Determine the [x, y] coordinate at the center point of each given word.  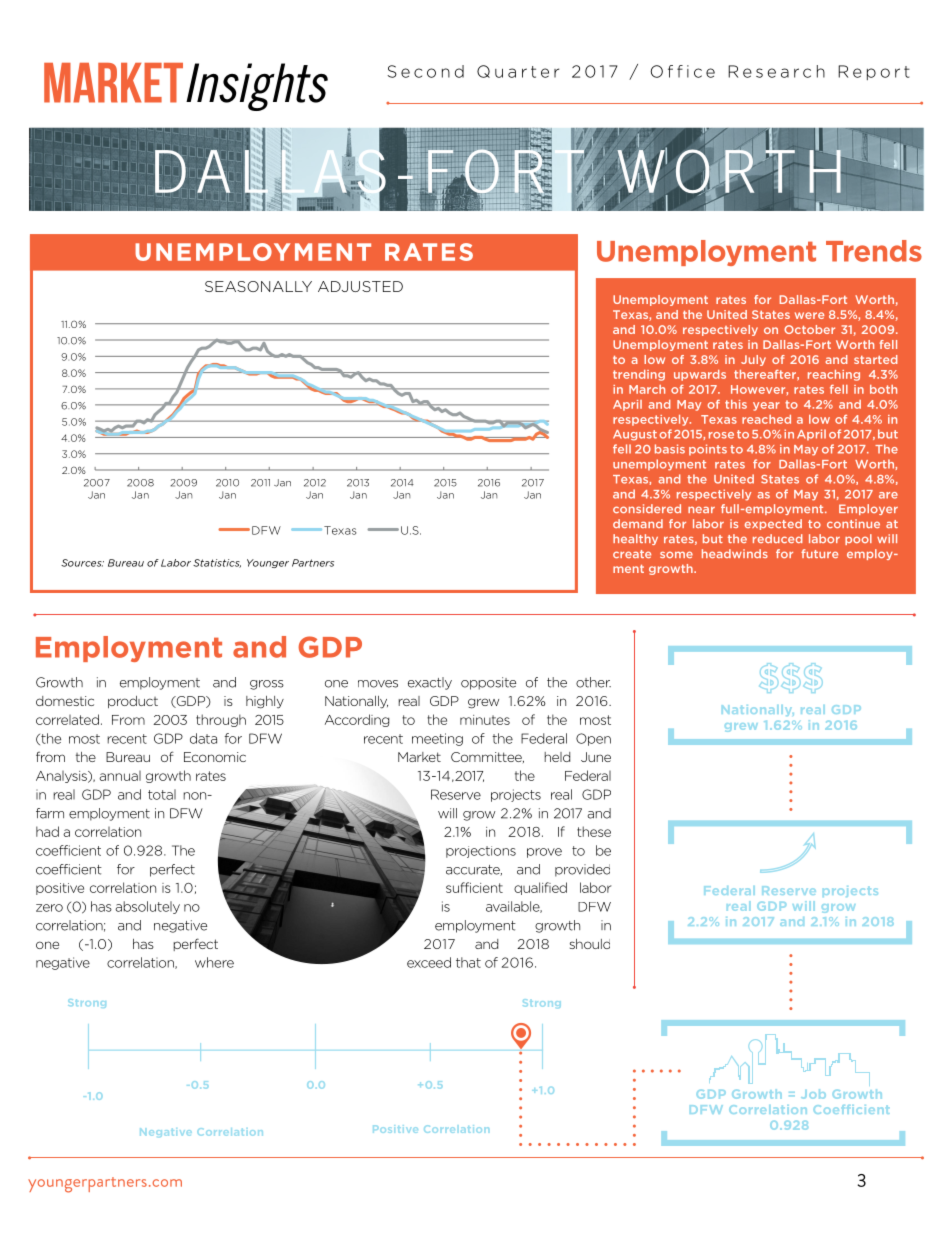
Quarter [518, 71]
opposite [488, 683]
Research [776, 71]
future [819, 553]
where [214, 962]
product [133, 702]
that [468, 962]
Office [682, 71]
